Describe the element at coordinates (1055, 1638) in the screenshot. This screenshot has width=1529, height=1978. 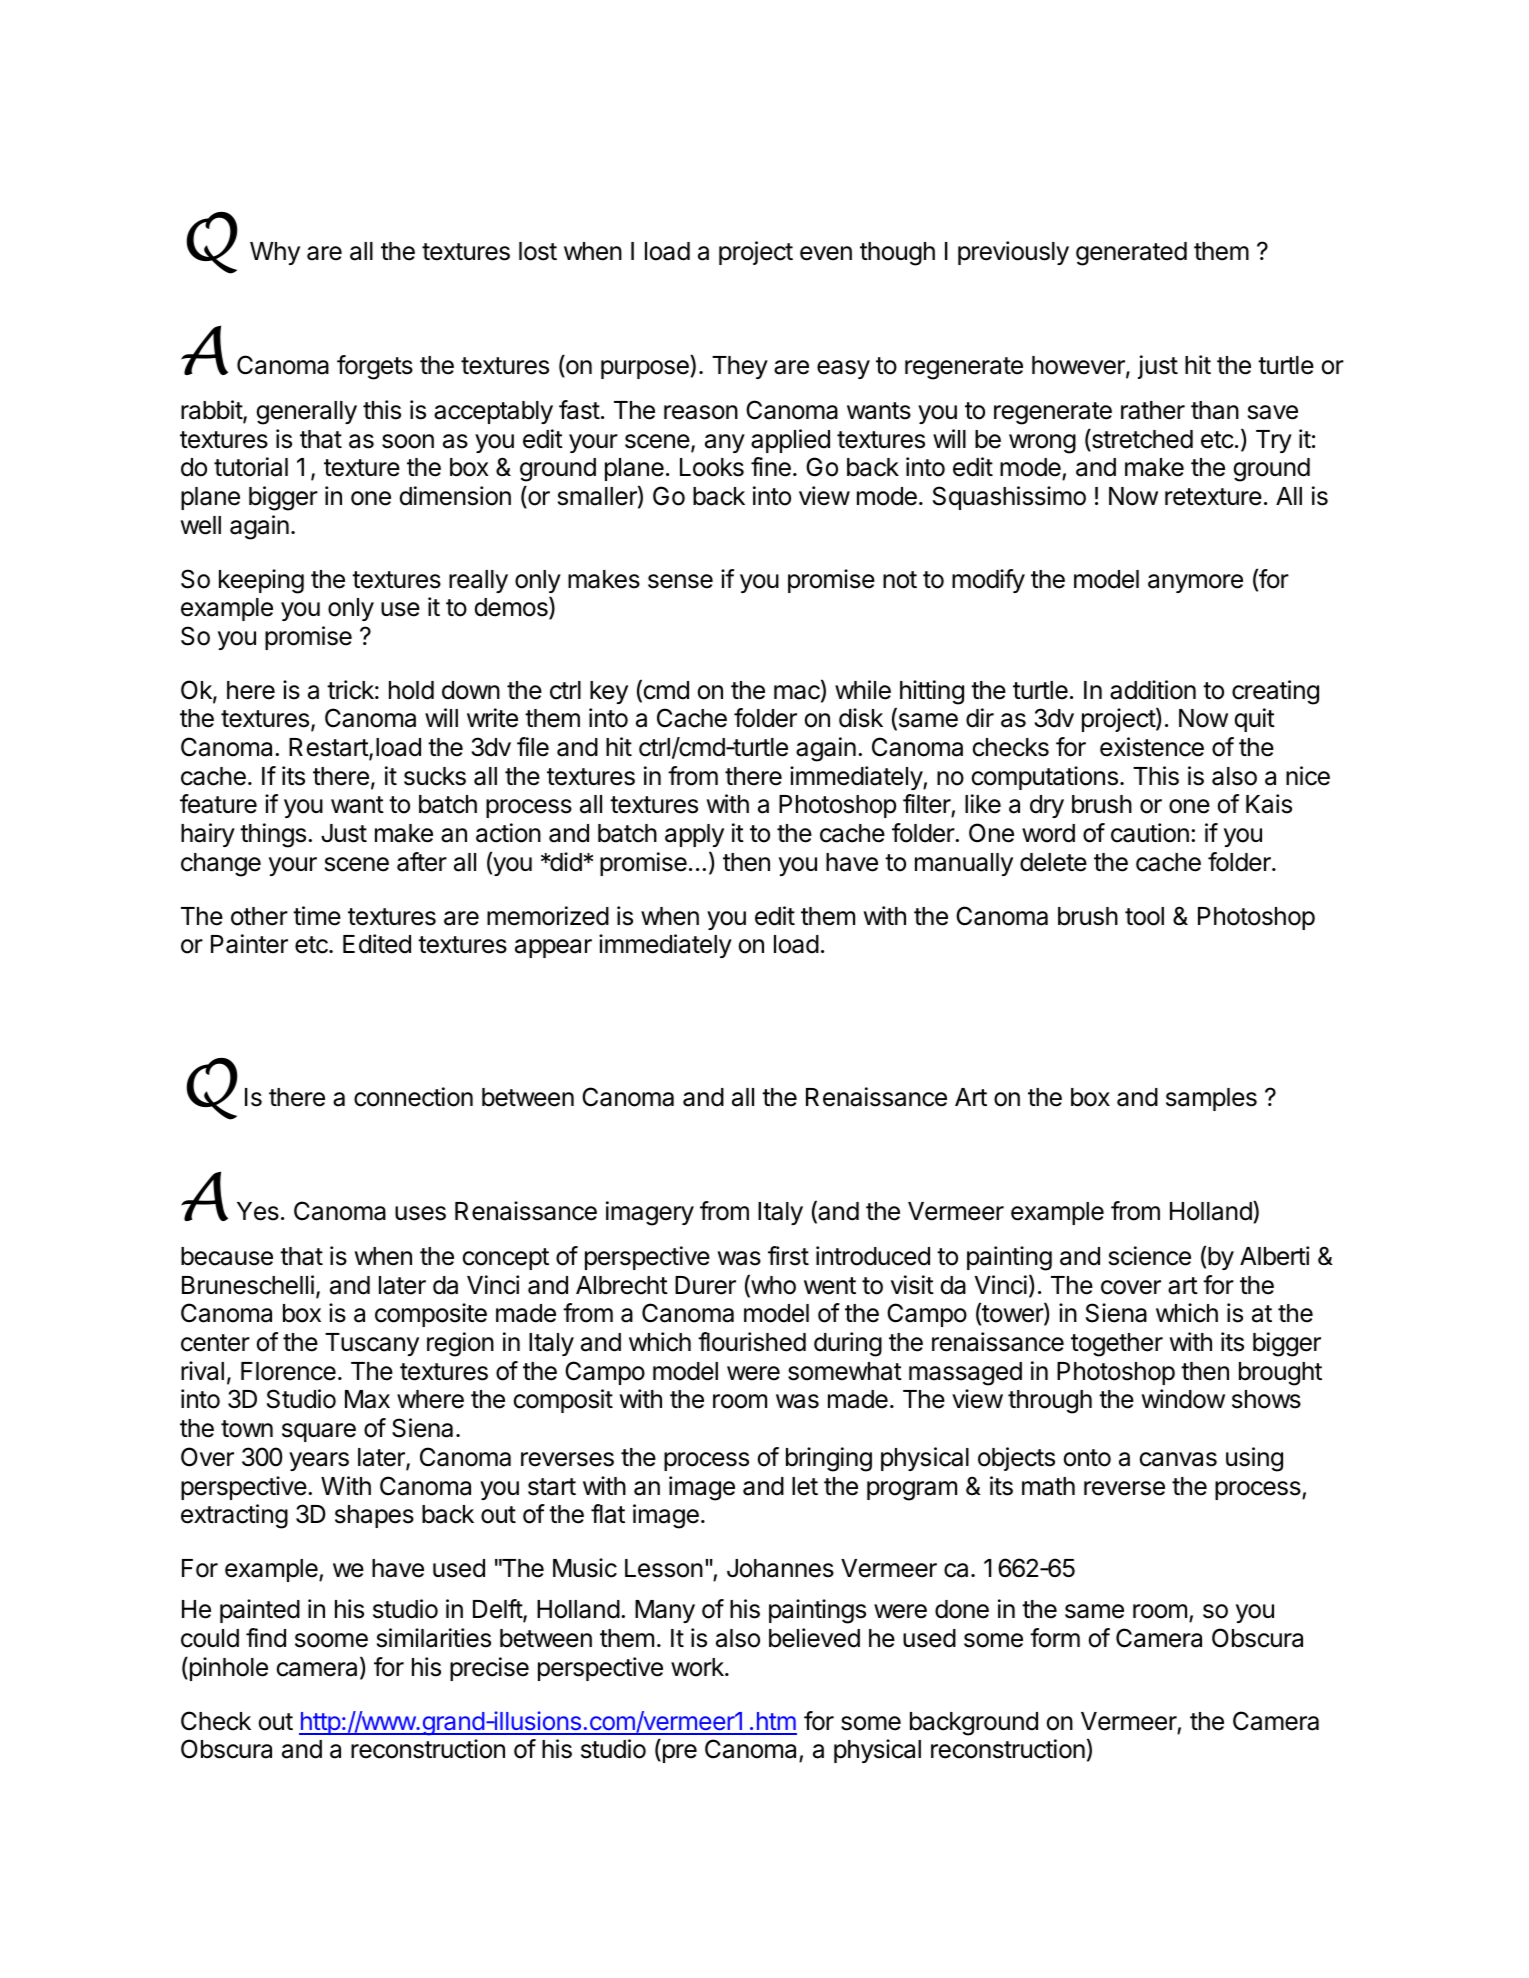
I see `form` at that location.
